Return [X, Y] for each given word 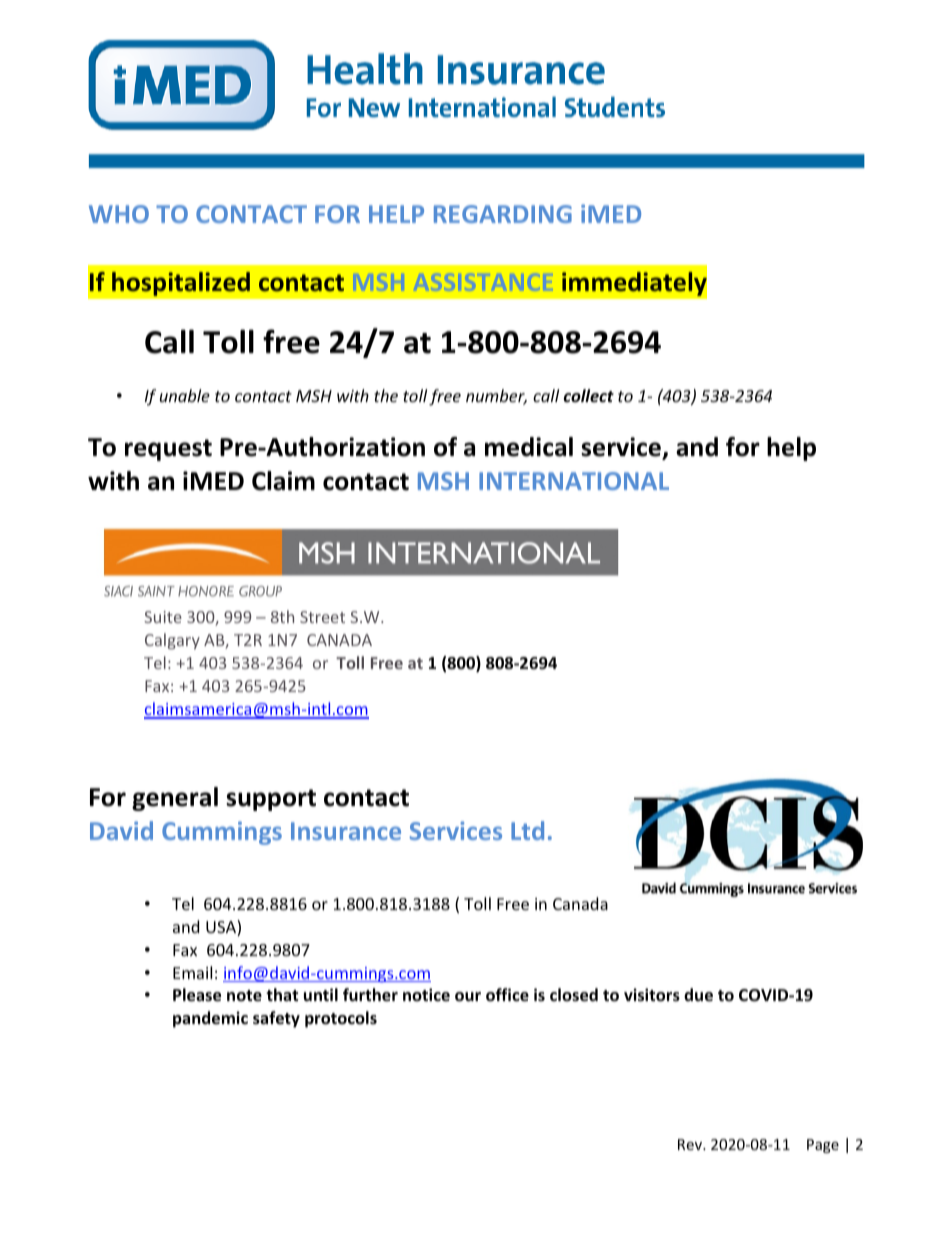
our [468, 997]
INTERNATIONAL [574, 481]
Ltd [527, 830]
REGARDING [503, 214]
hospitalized [181, 284]
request [168, 450]
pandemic [210, 1019]
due [698, 995]
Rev [691, 1144]
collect [589, 395]
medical [529, 447]
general [175, 799]
